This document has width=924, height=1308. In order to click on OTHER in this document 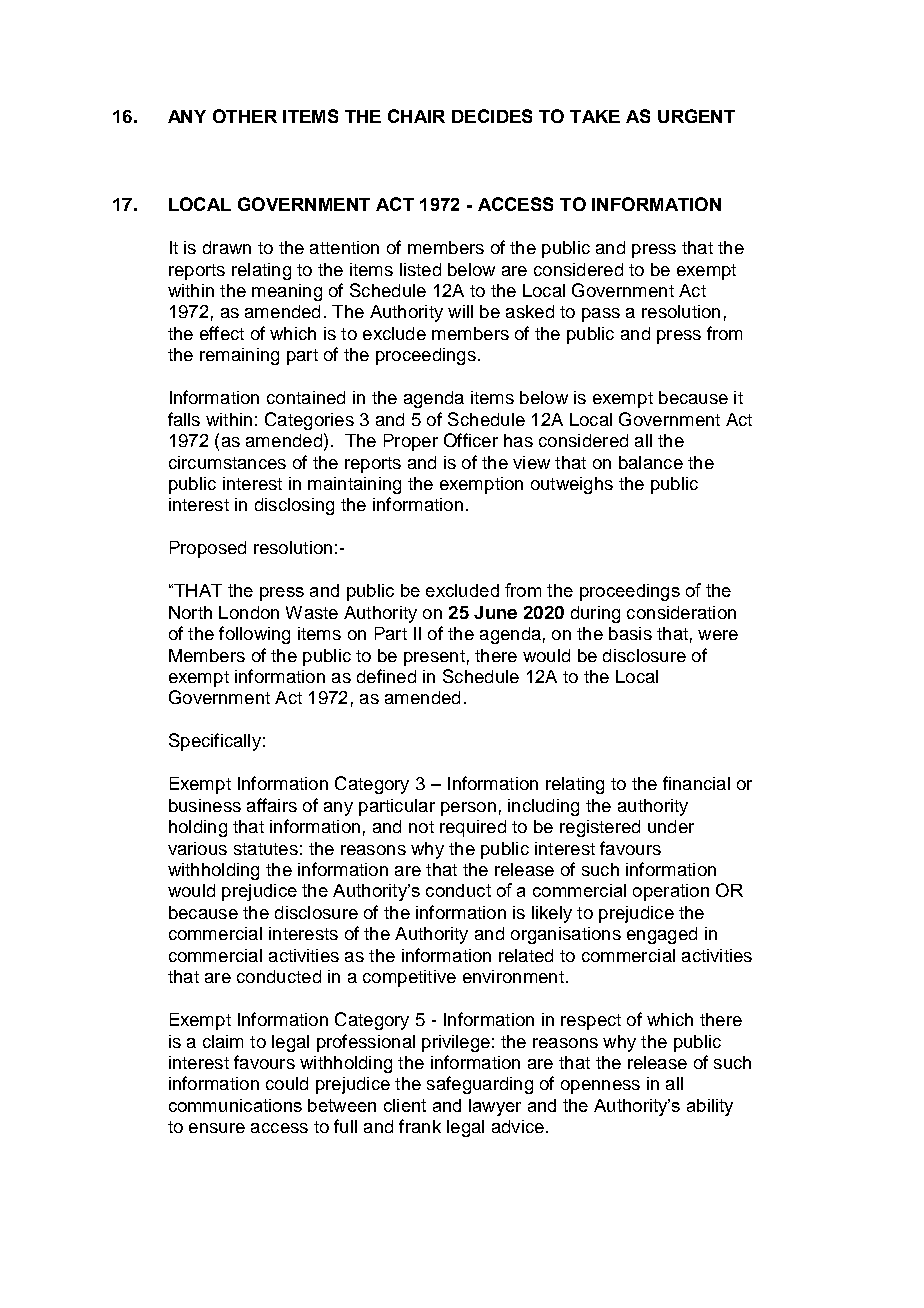, I will do `click(245, 116)`.
